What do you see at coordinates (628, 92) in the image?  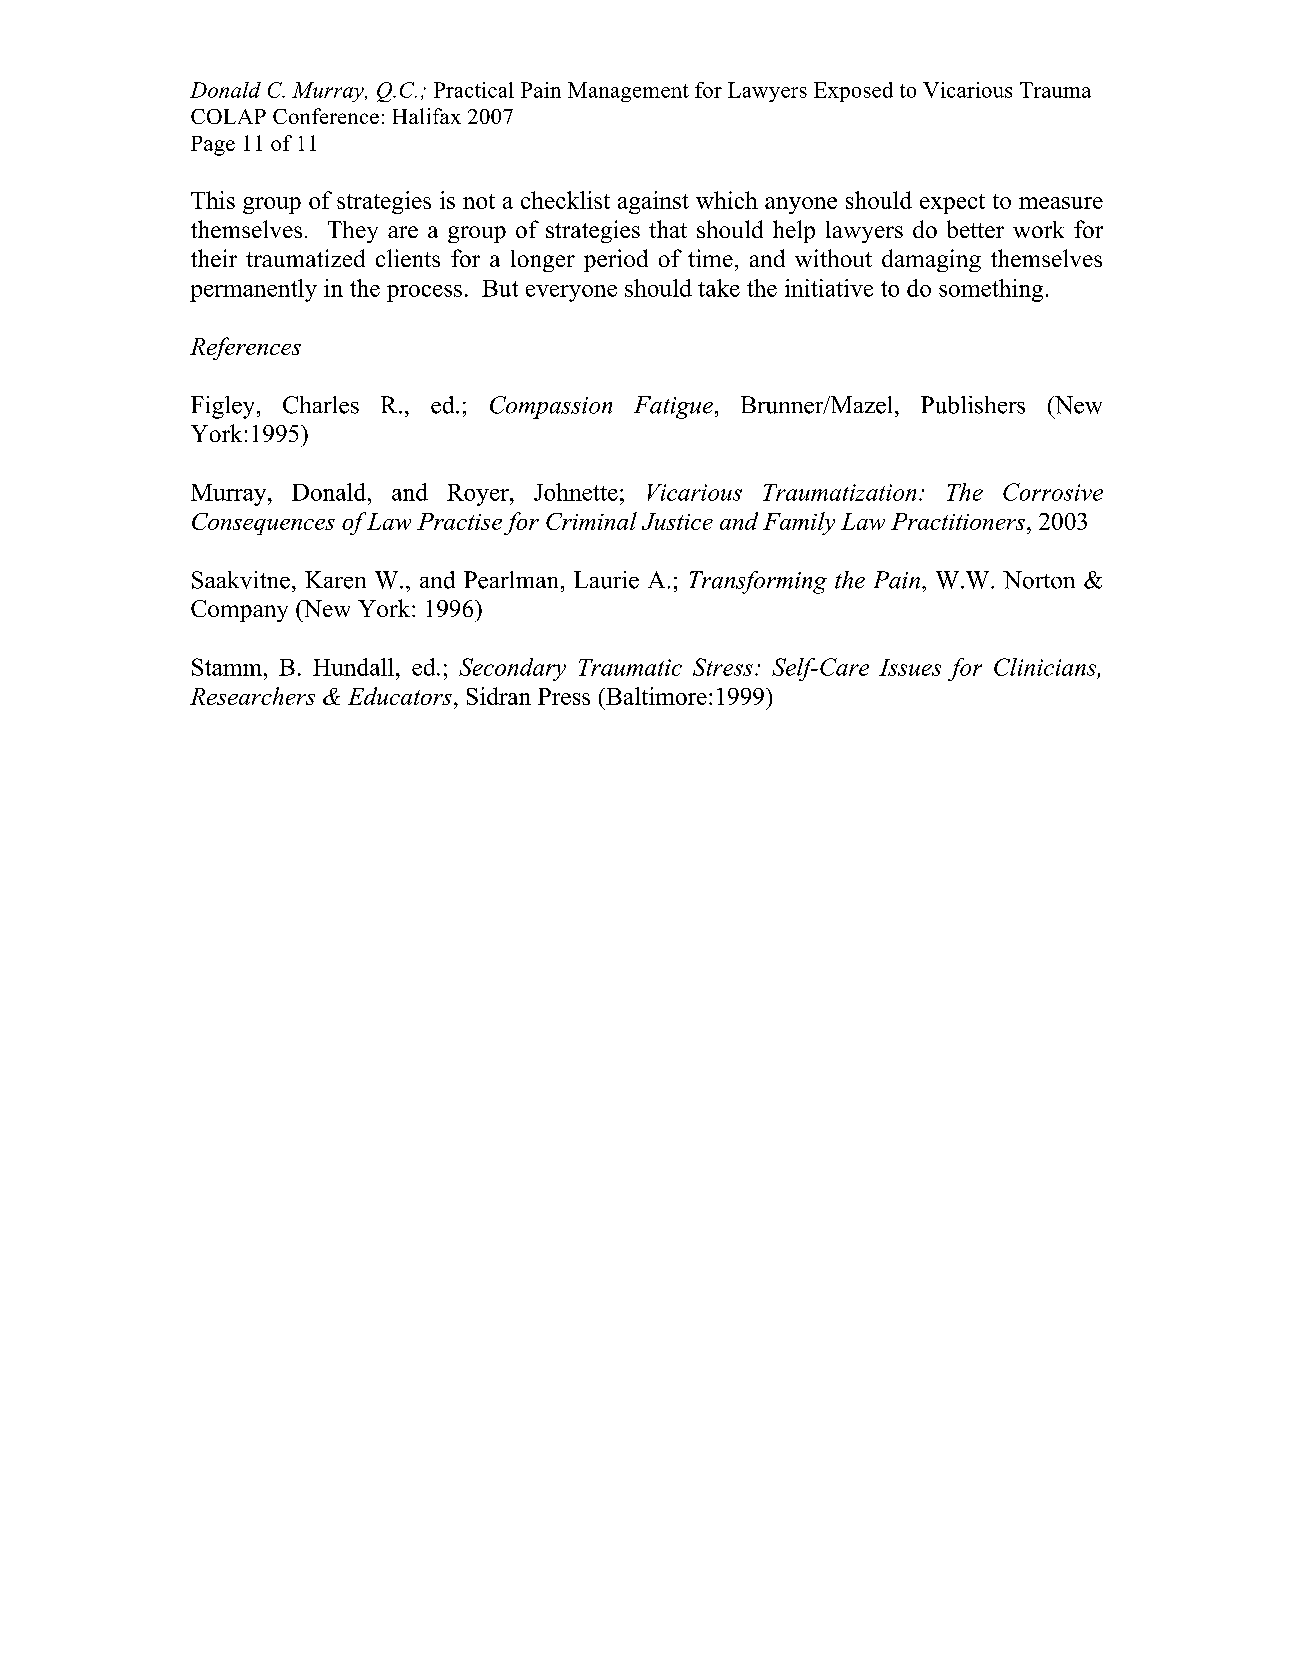 I see `Management` at bounding box center [628, 92].
